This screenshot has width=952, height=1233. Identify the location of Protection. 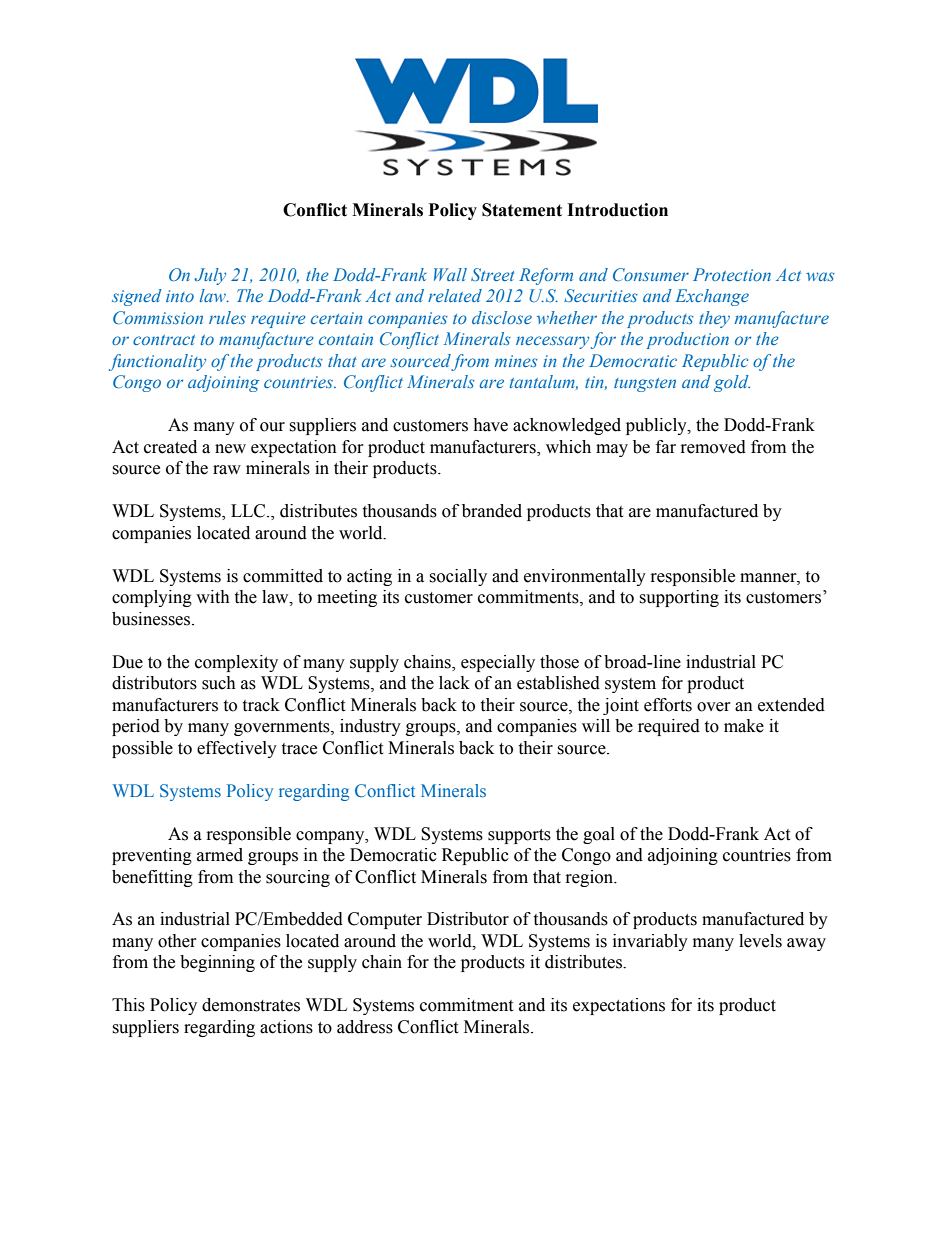
(732, 274).
